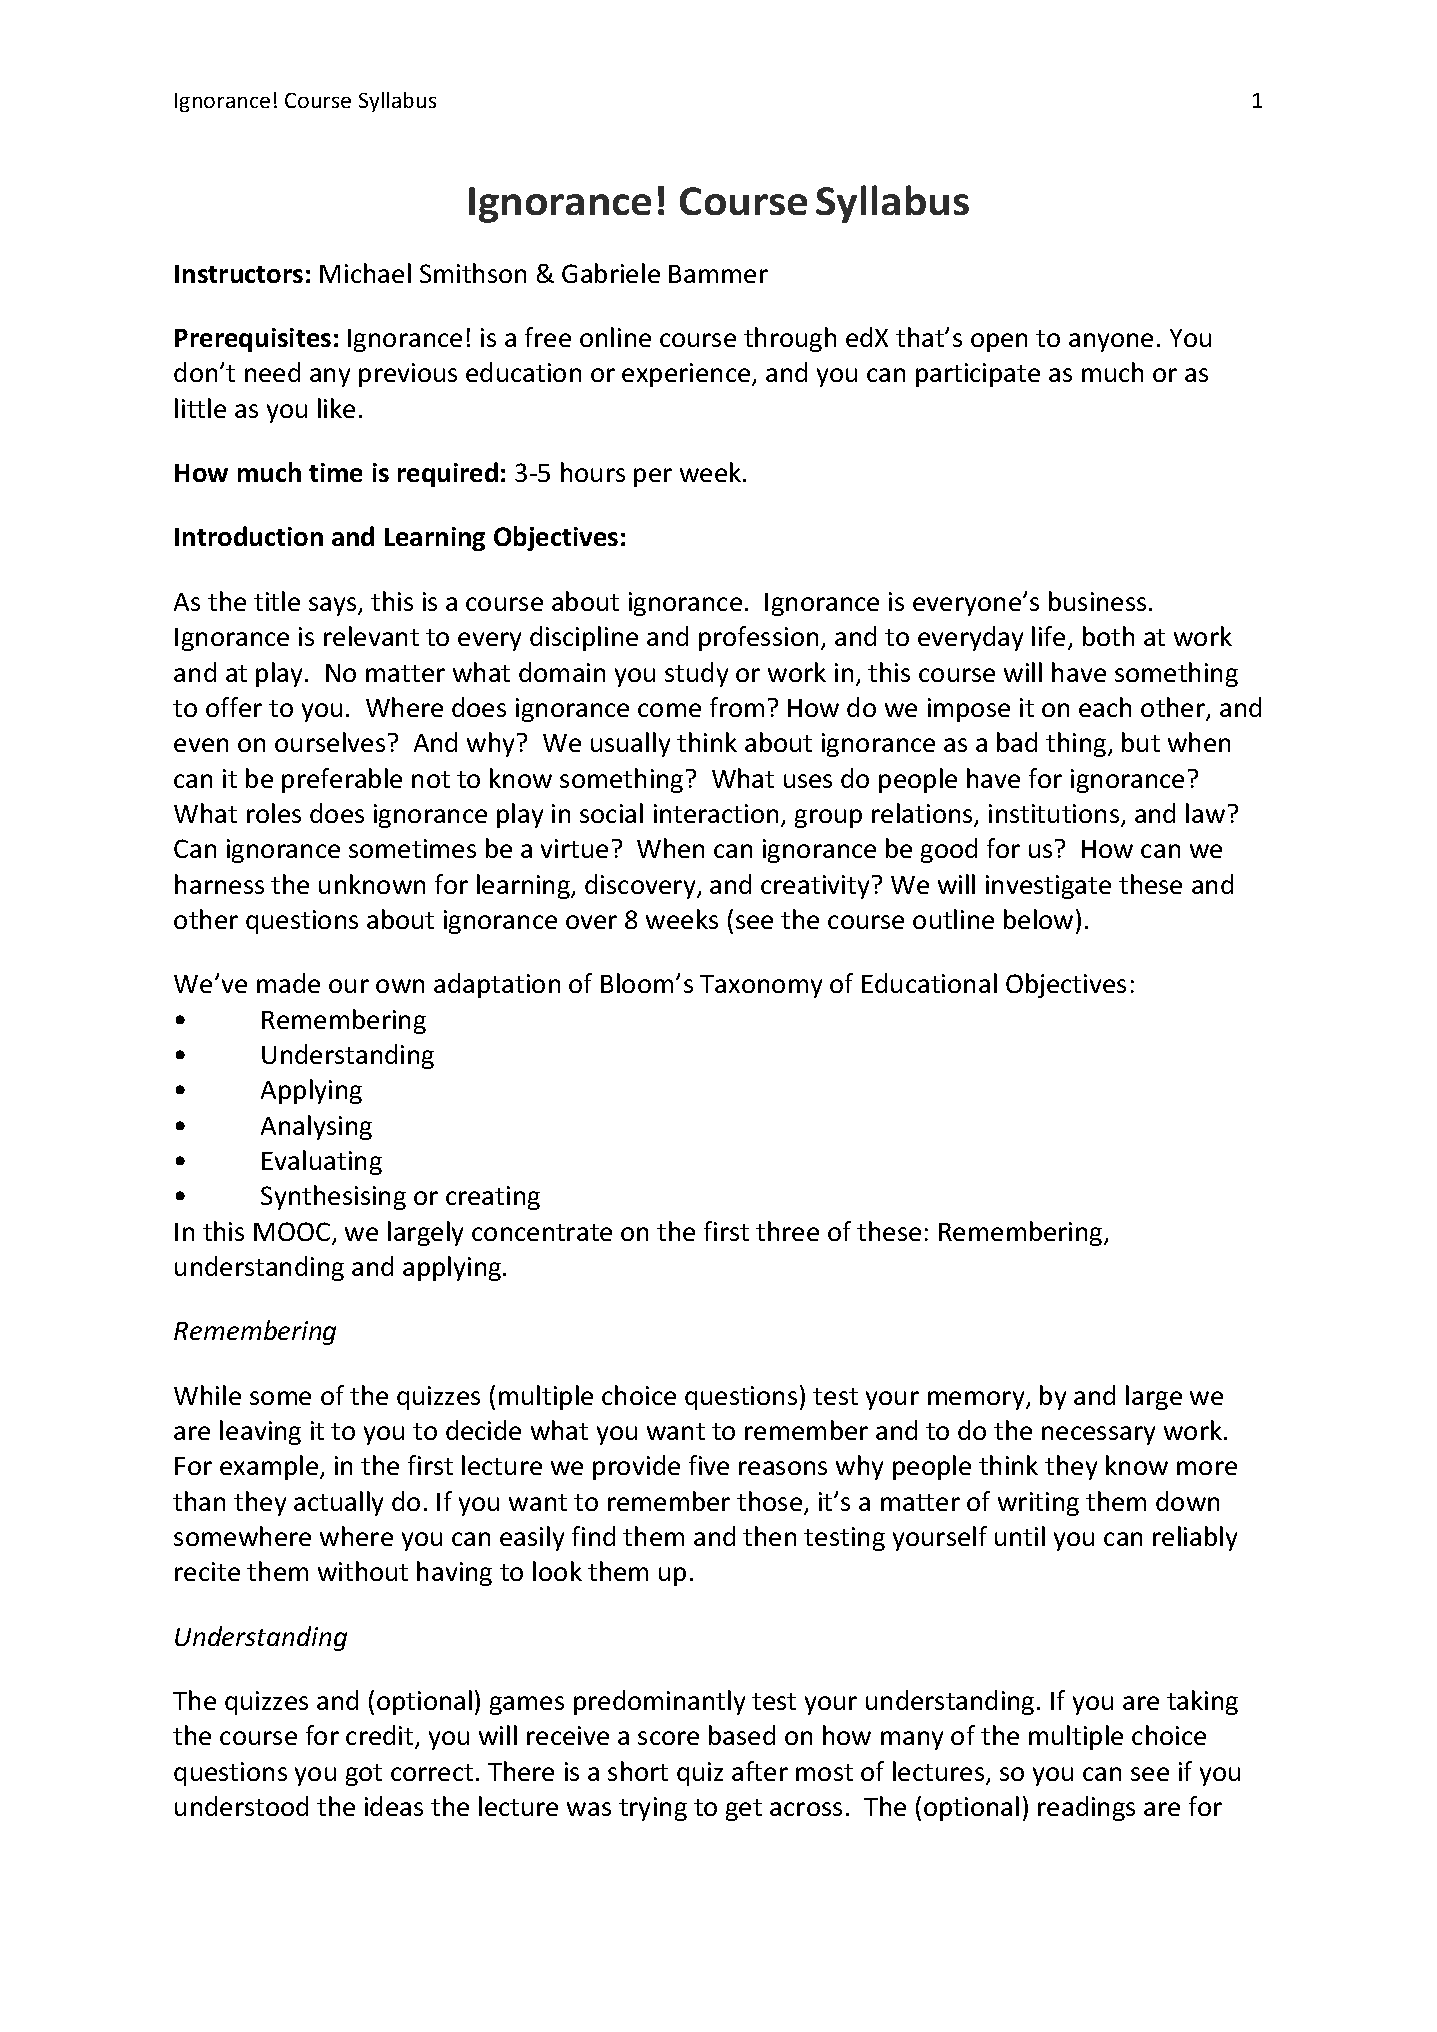  I want to click on Prerequisites, so click(253, 340).
